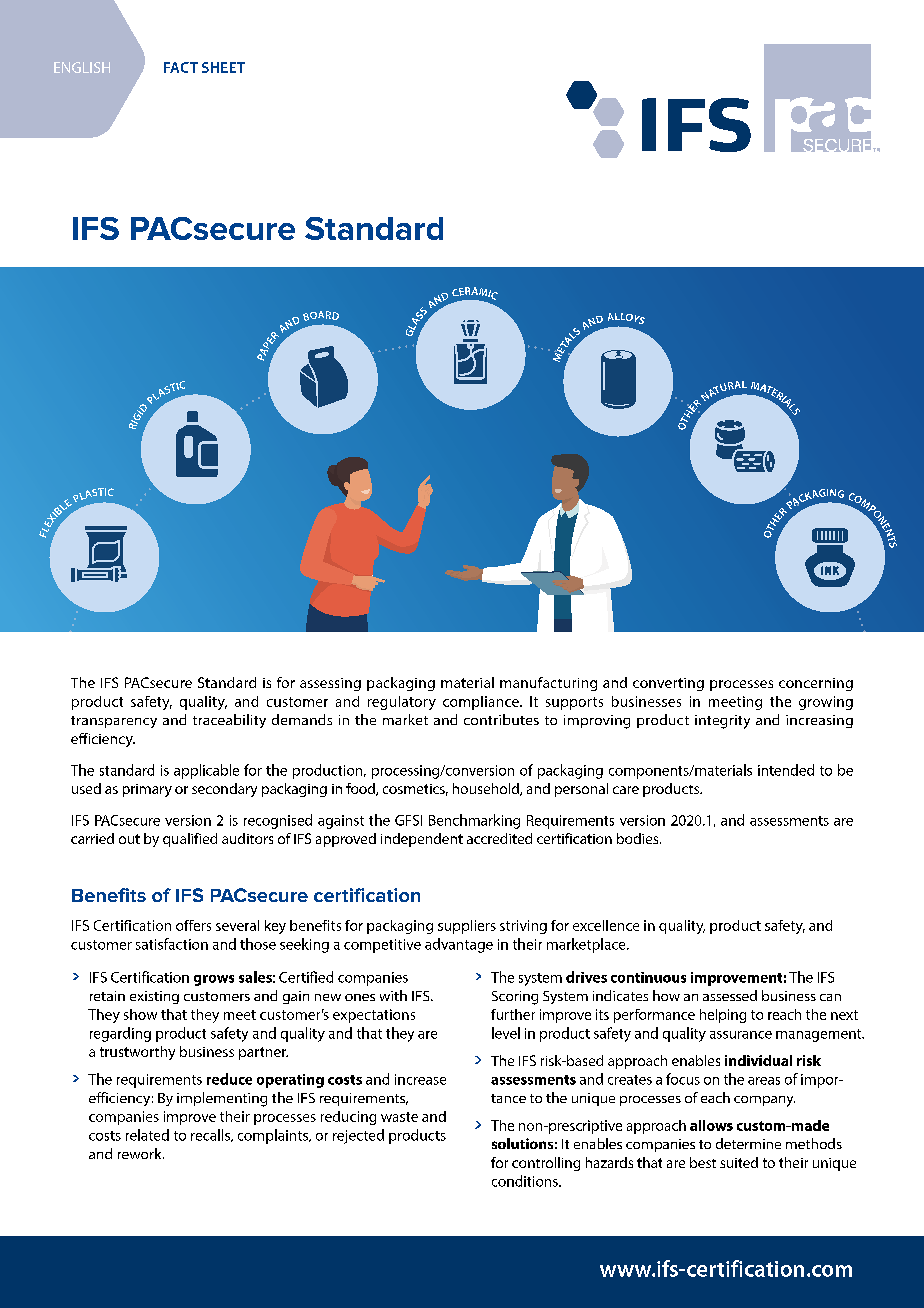  I want to click on ENGLISH, so click(82, 67).
